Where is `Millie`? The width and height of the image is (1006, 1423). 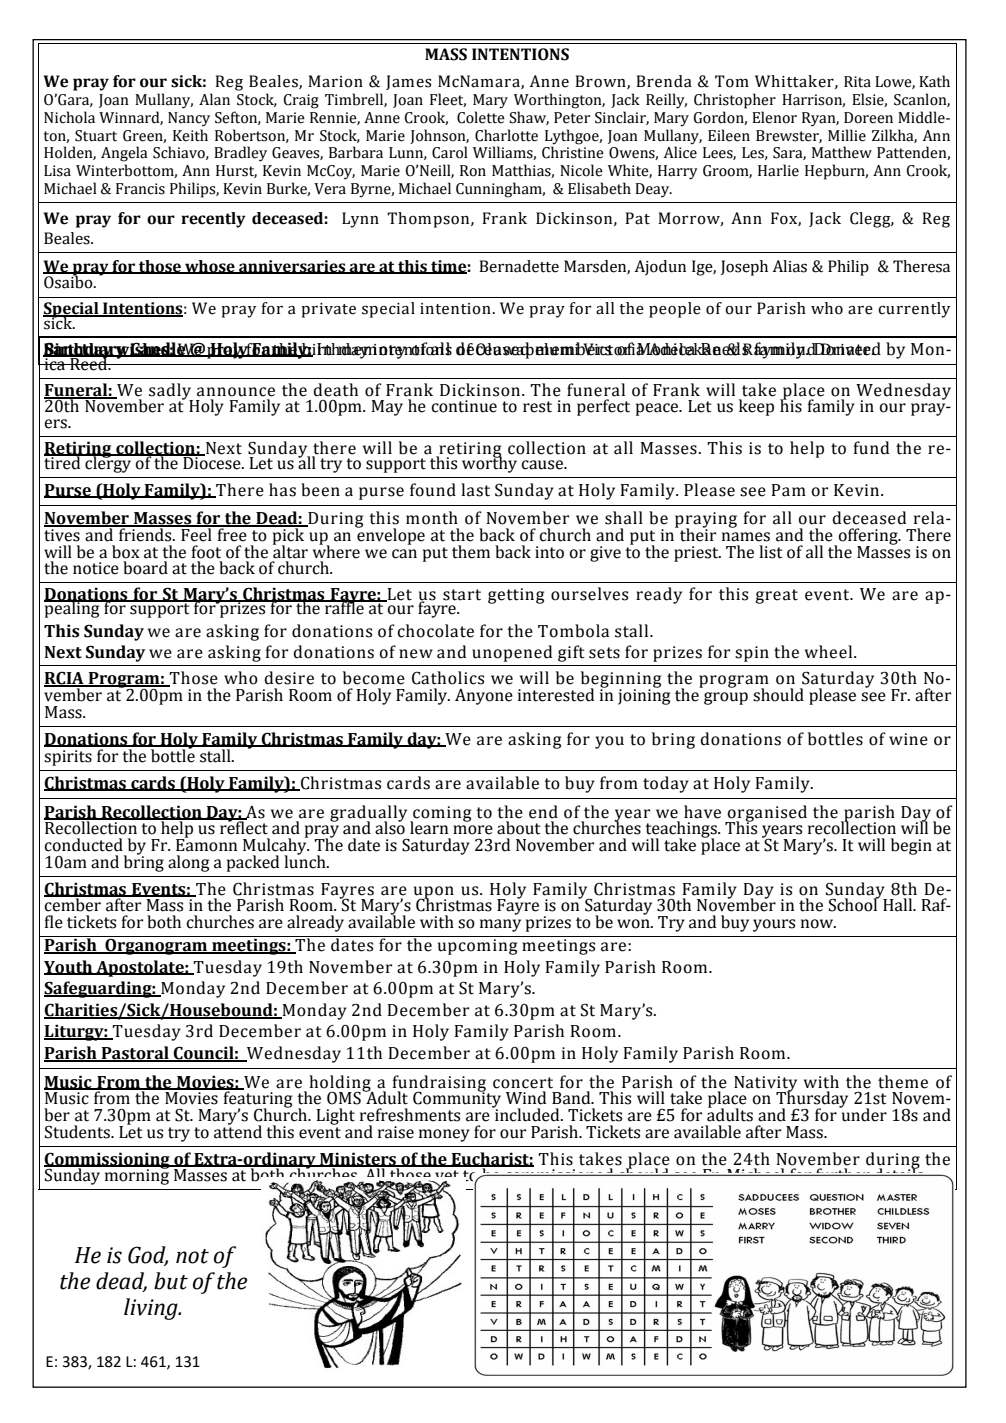
Millie is located at coordinates (847, 135).
